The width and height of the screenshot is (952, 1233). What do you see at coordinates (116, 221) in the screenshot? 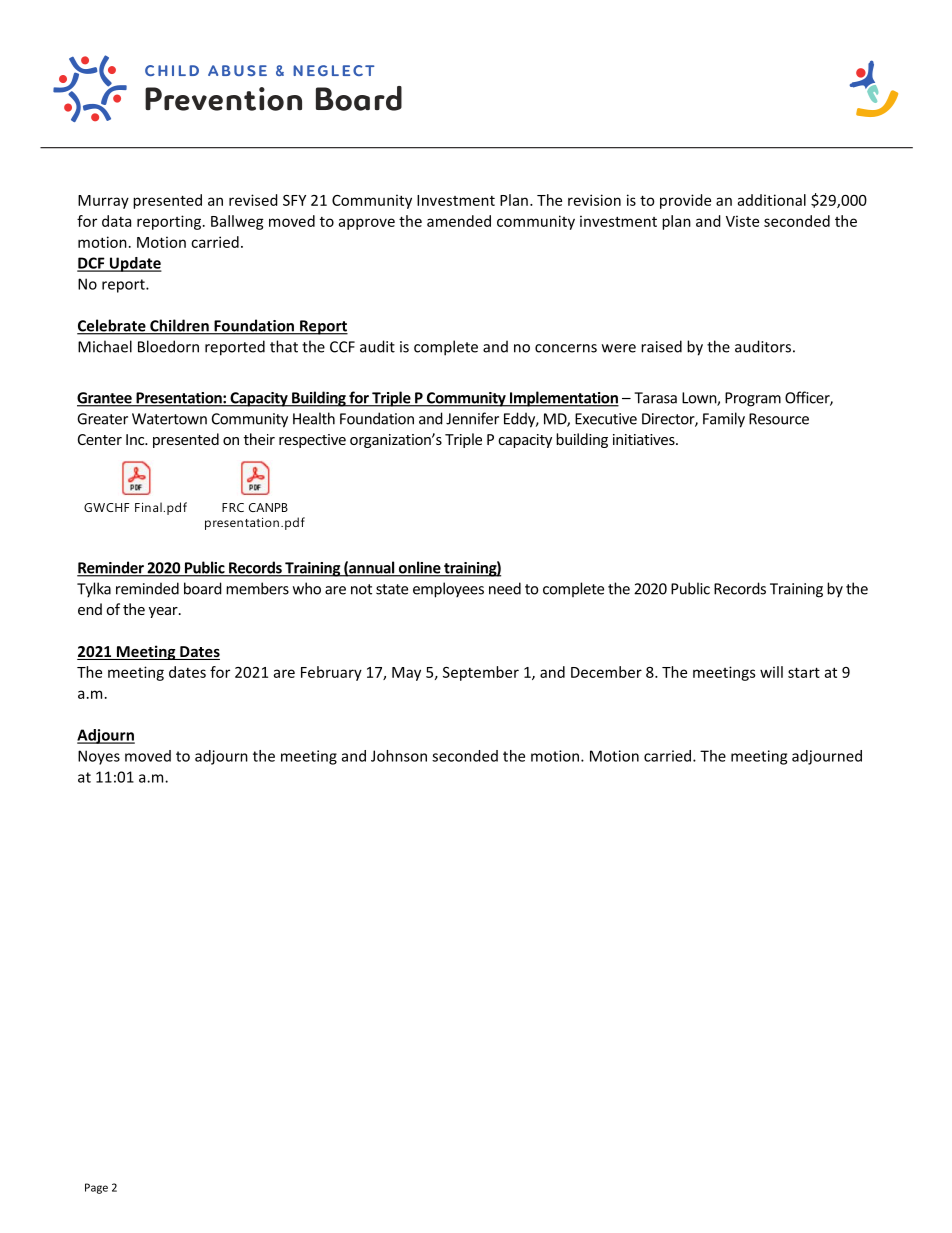
I see `data` at bounding box center [116, 221].
